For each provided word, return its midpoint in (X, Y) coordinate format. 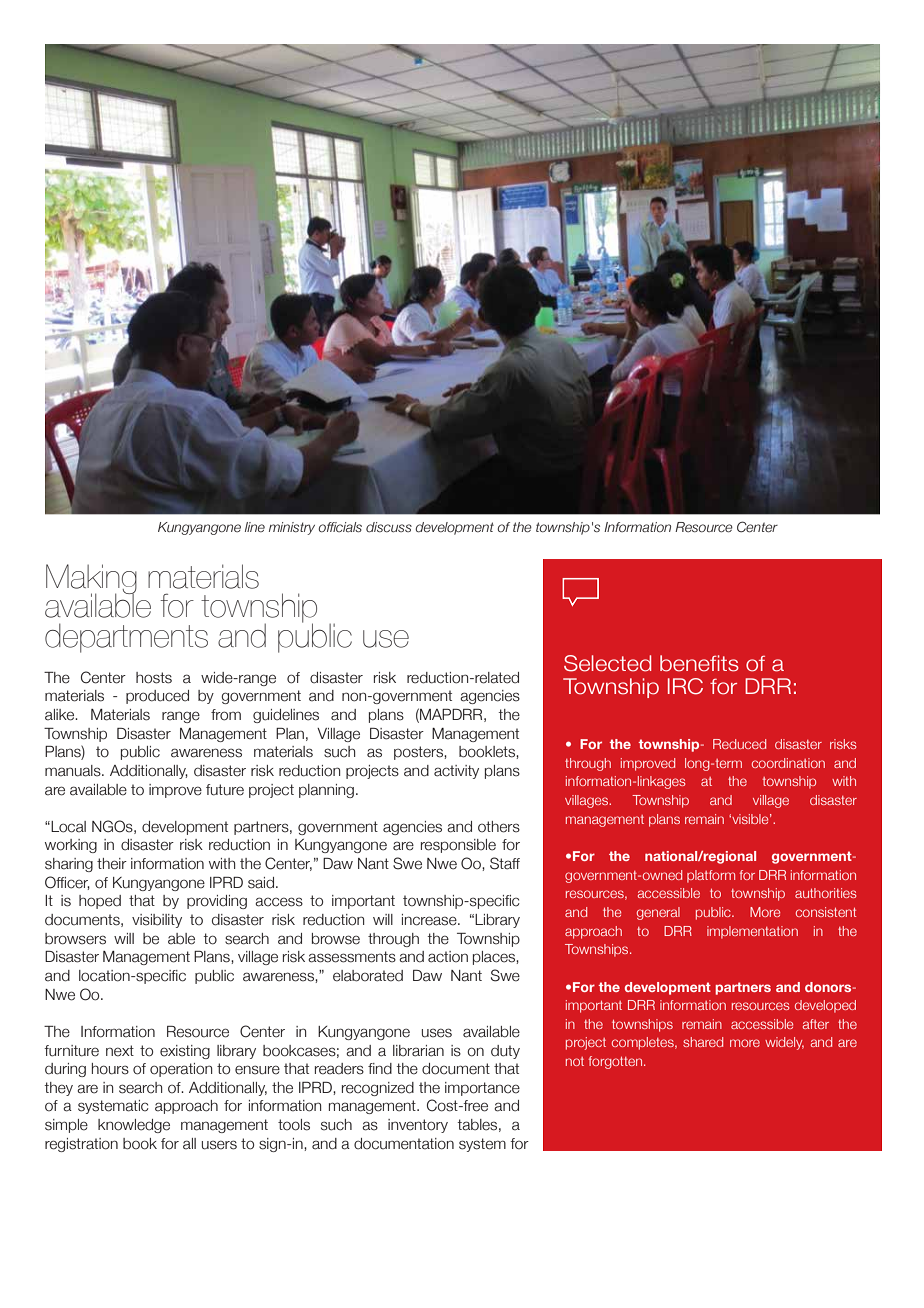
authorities (825, 893)
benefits (699, 663)
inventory (418, 1126)
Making (91, 580)
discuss (389, 527)
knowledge (134, 1126)
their (112, 864)
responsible (458, 846)
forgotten (617, 1062)
